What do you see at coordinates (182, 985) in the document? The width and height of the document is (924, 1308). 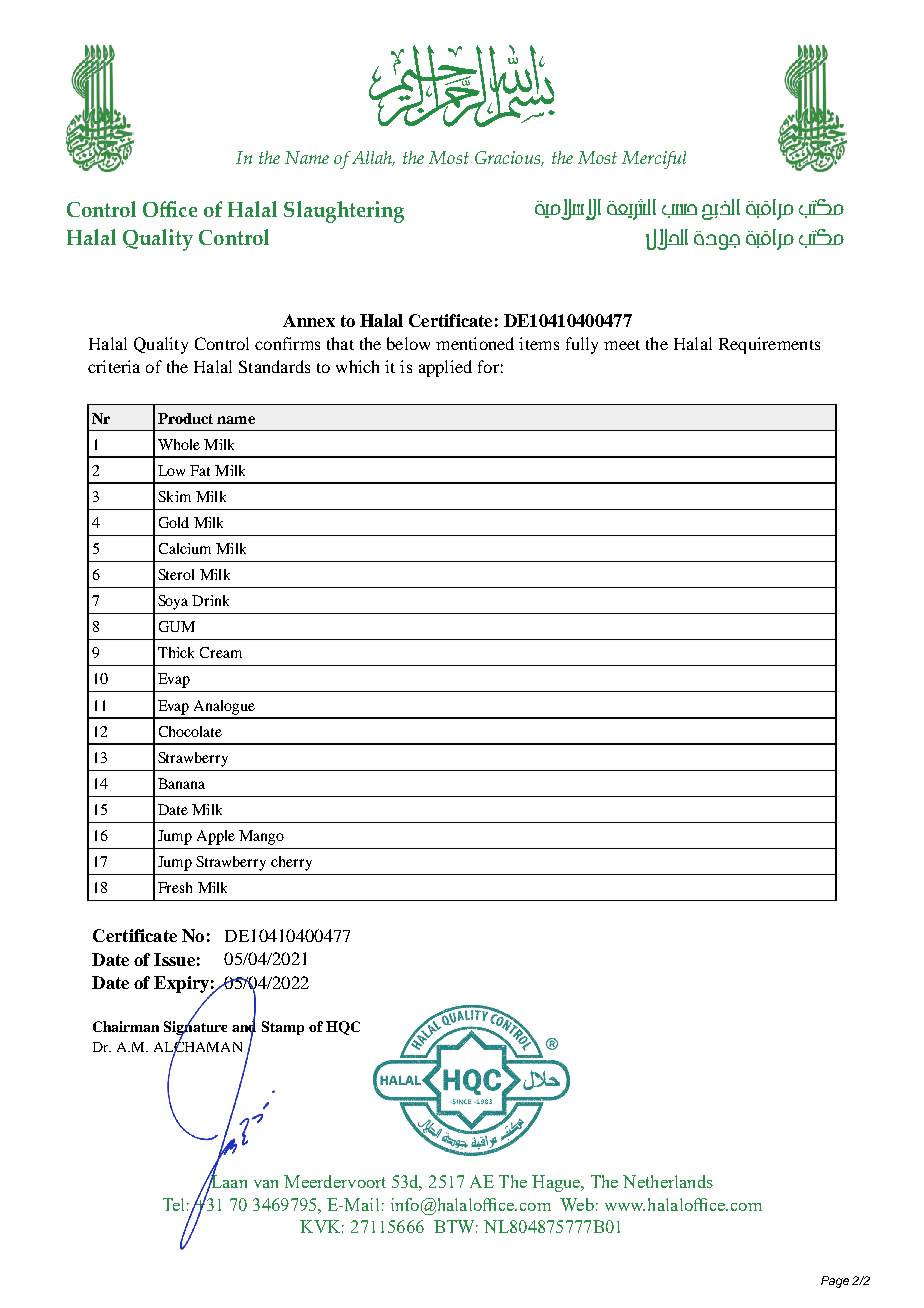 I see `Expiry` at bounding box center [182, 985].
